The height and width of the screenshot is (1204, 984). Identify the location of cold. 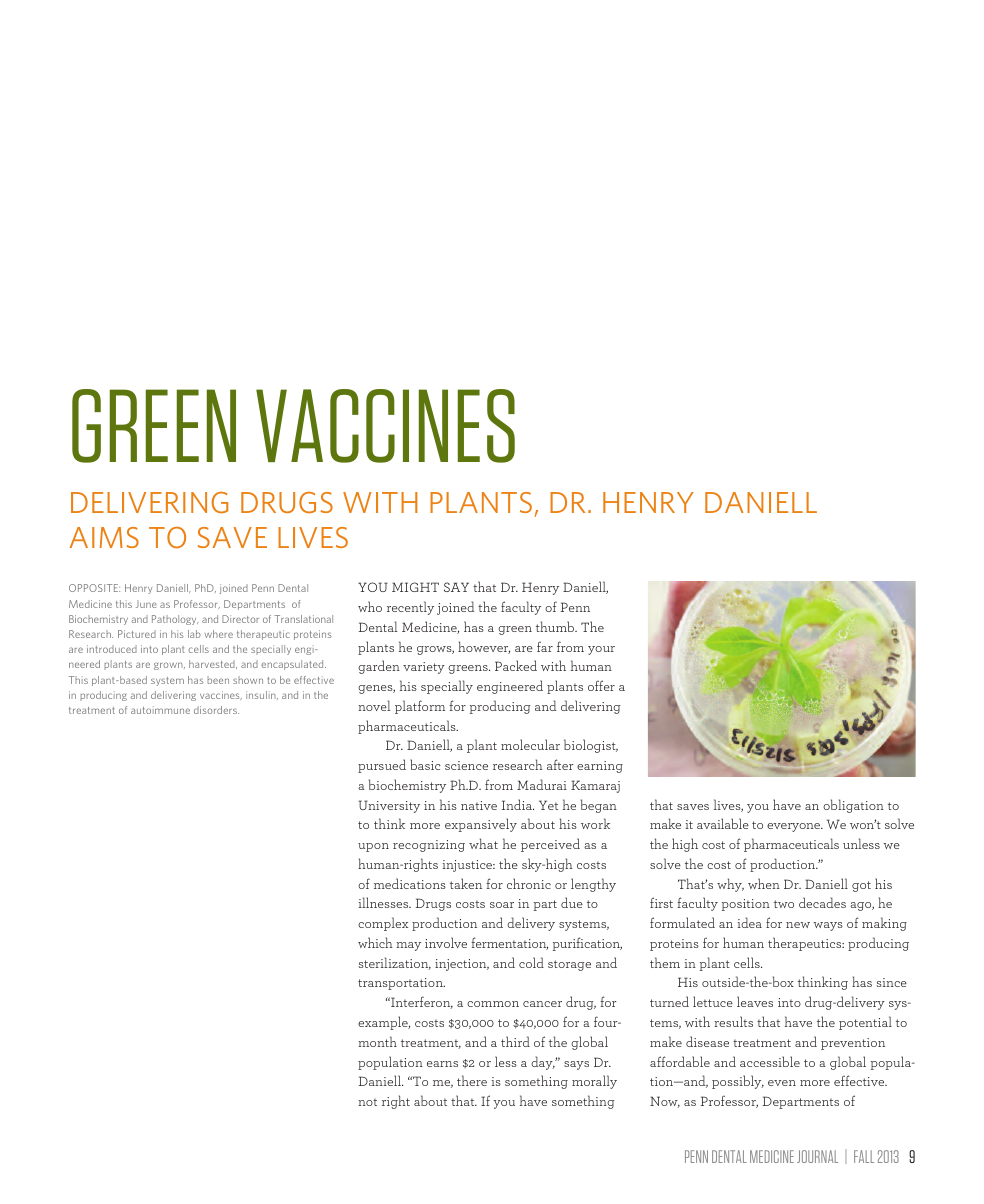
(531, 962).
